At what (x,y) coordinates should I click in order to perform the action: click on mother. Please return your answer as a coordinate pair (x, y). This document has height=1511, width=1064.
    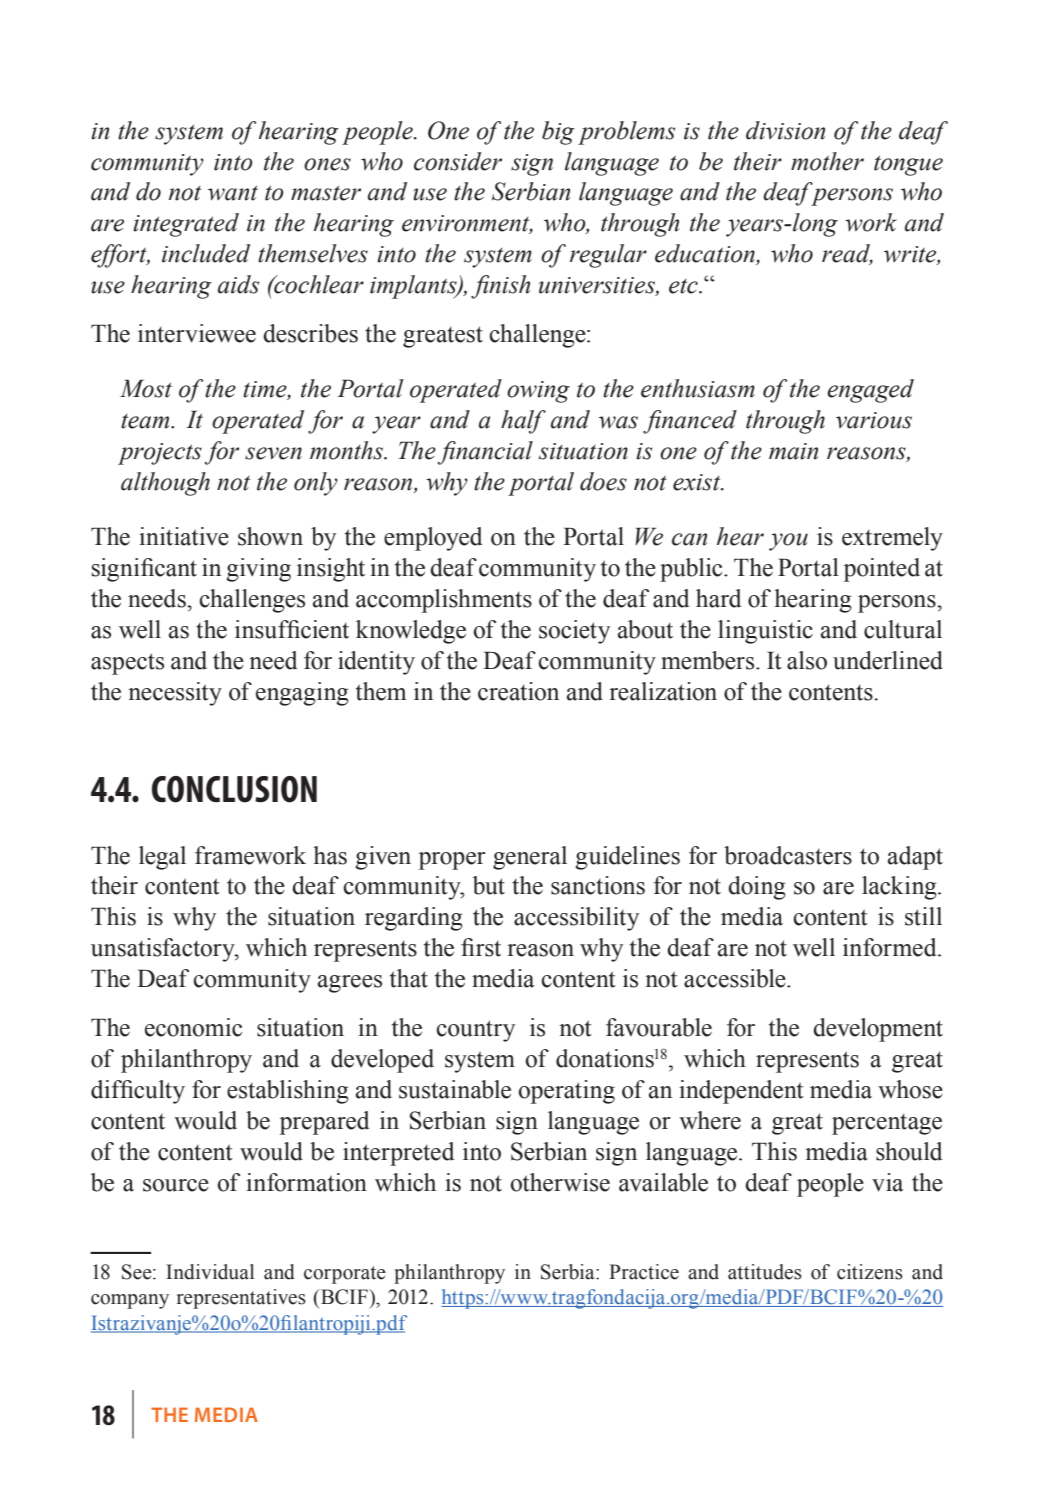
    Looking at the image, I should click on (827, 161).
